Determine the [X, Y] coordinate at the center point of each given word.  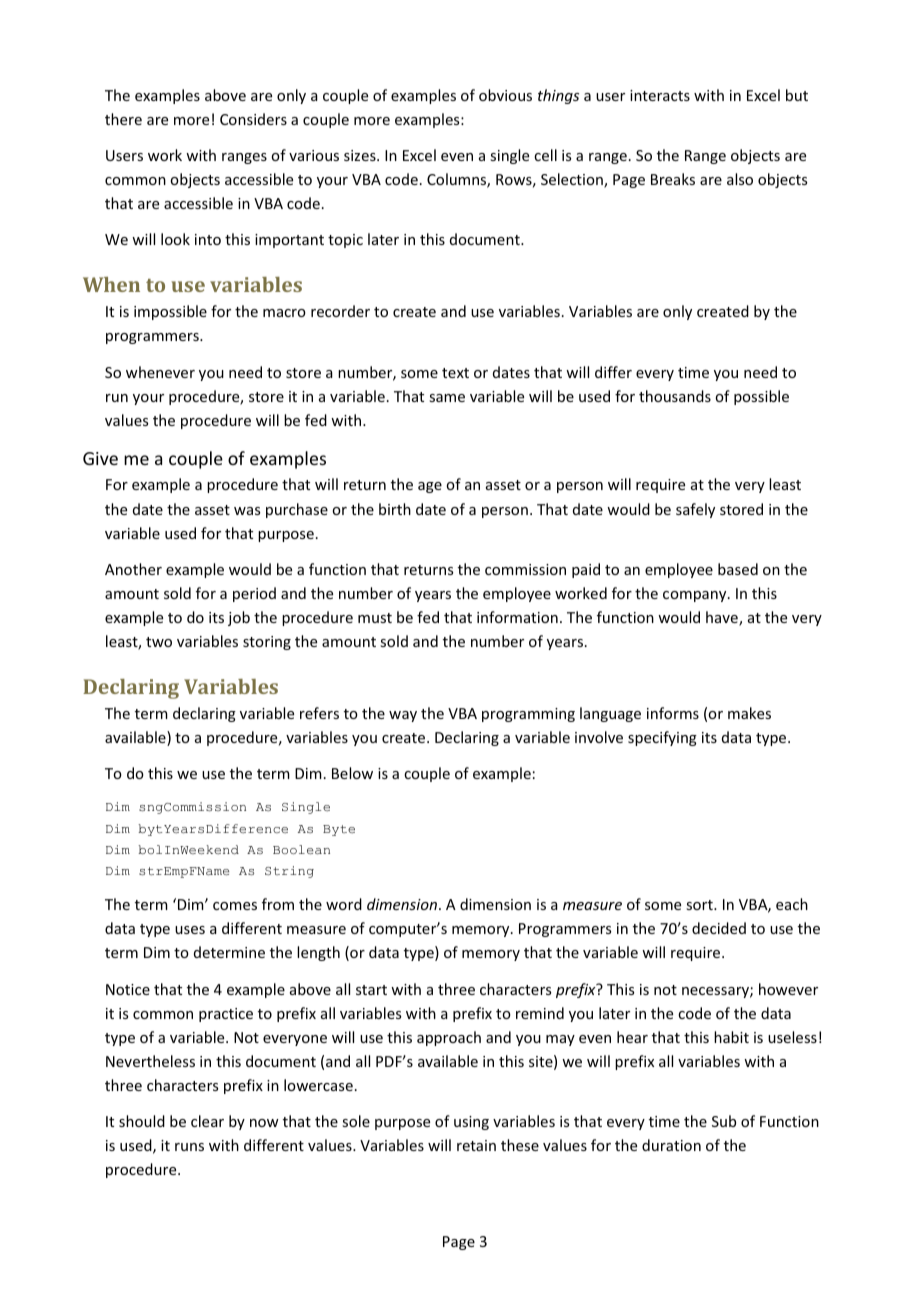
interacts [660, 95]
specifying [662, 738]
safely [695, 510]
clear [207, 1121]
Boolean [301, 850]
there [123, 119]
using [471, 1123]
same [447, 398]
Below [352, 773]
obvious [505, 95]
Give [100, 458]
